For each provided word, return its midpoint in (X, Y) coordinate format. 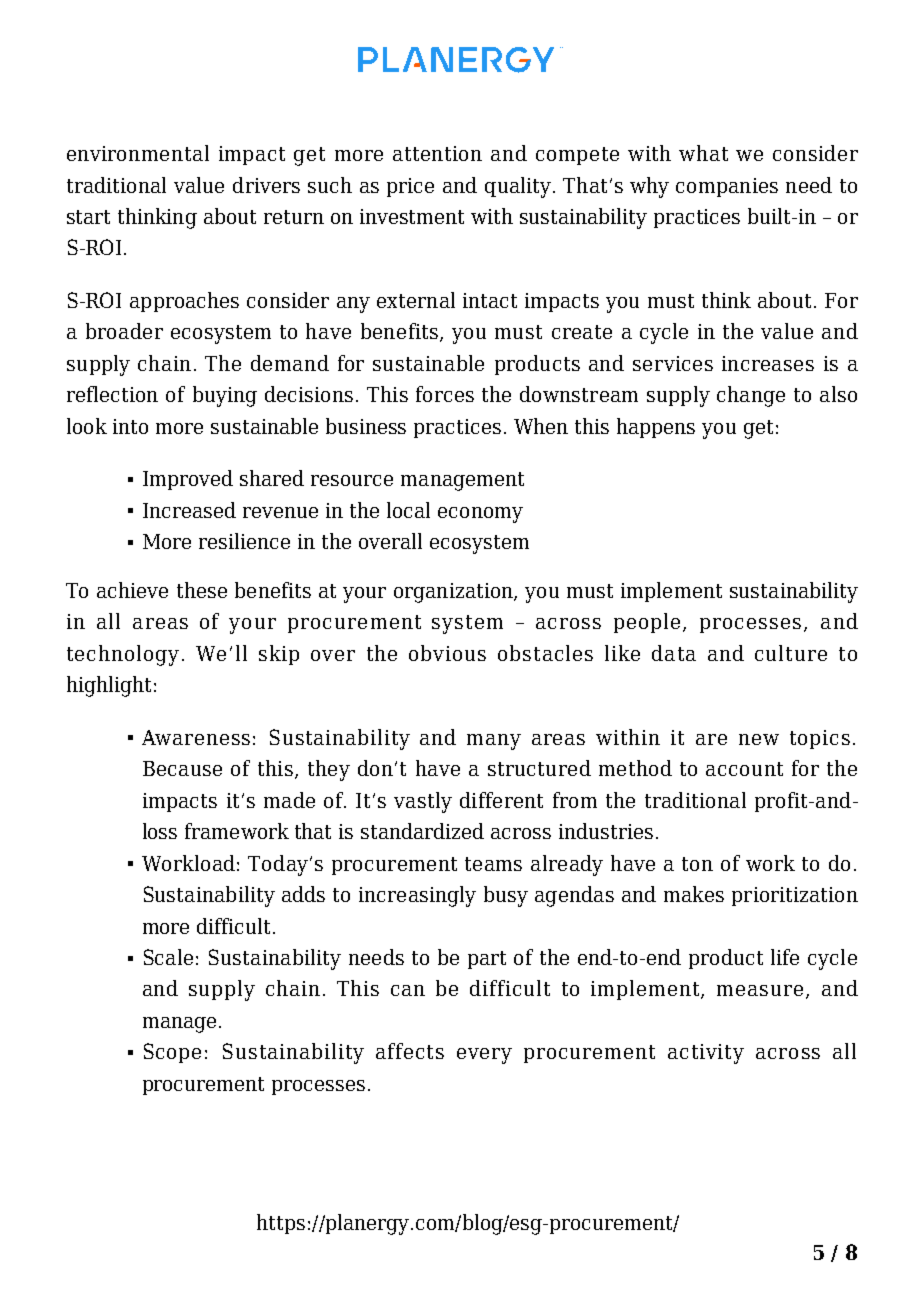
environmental (138, 153)
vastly (423, 802)
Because (182, 768)
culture (791, 653)
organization (454, 593)
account (744, 769)
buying (225, 396)
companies (727, 187)
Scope (172, 1053)
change (751, 396)
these (202, 590)
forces (445, 394)
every (484, 1056)
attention (437, 153)
